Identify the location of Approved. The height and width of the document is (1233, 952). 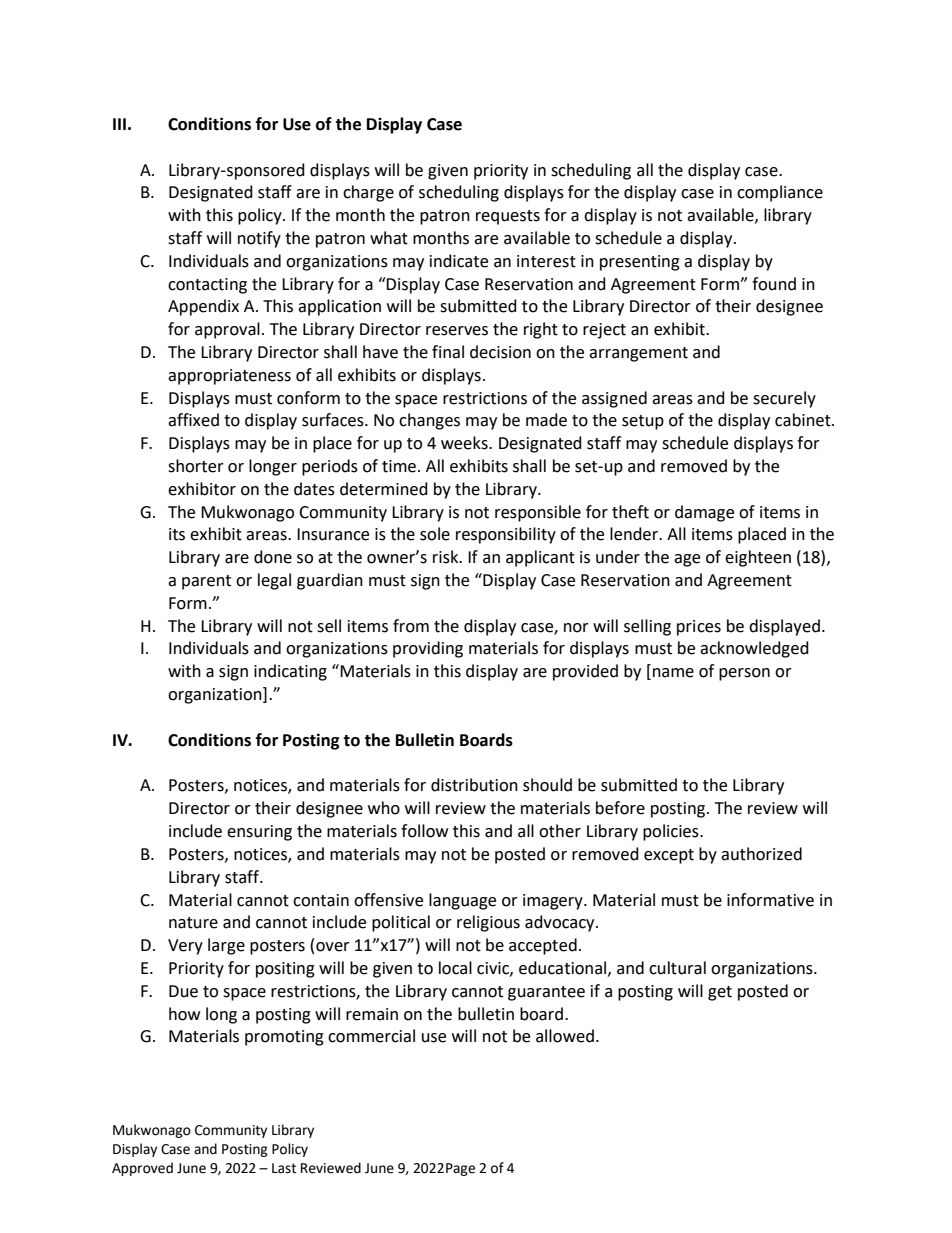
(142, 1169).
